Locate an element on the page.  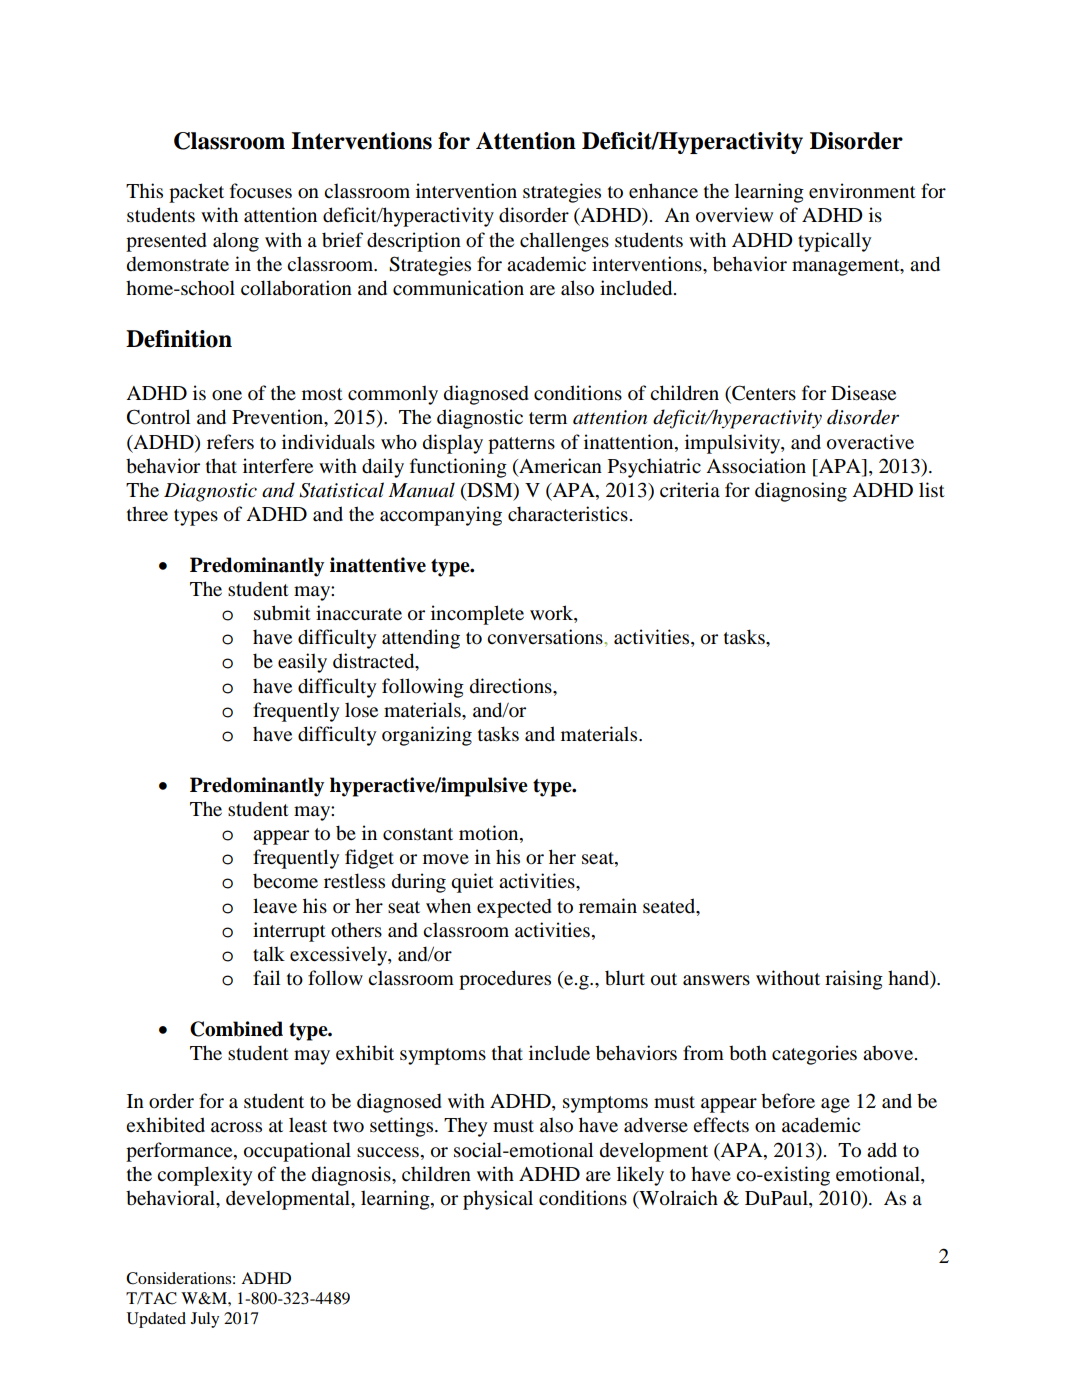
challenges is located at coordinates (564, 242).
